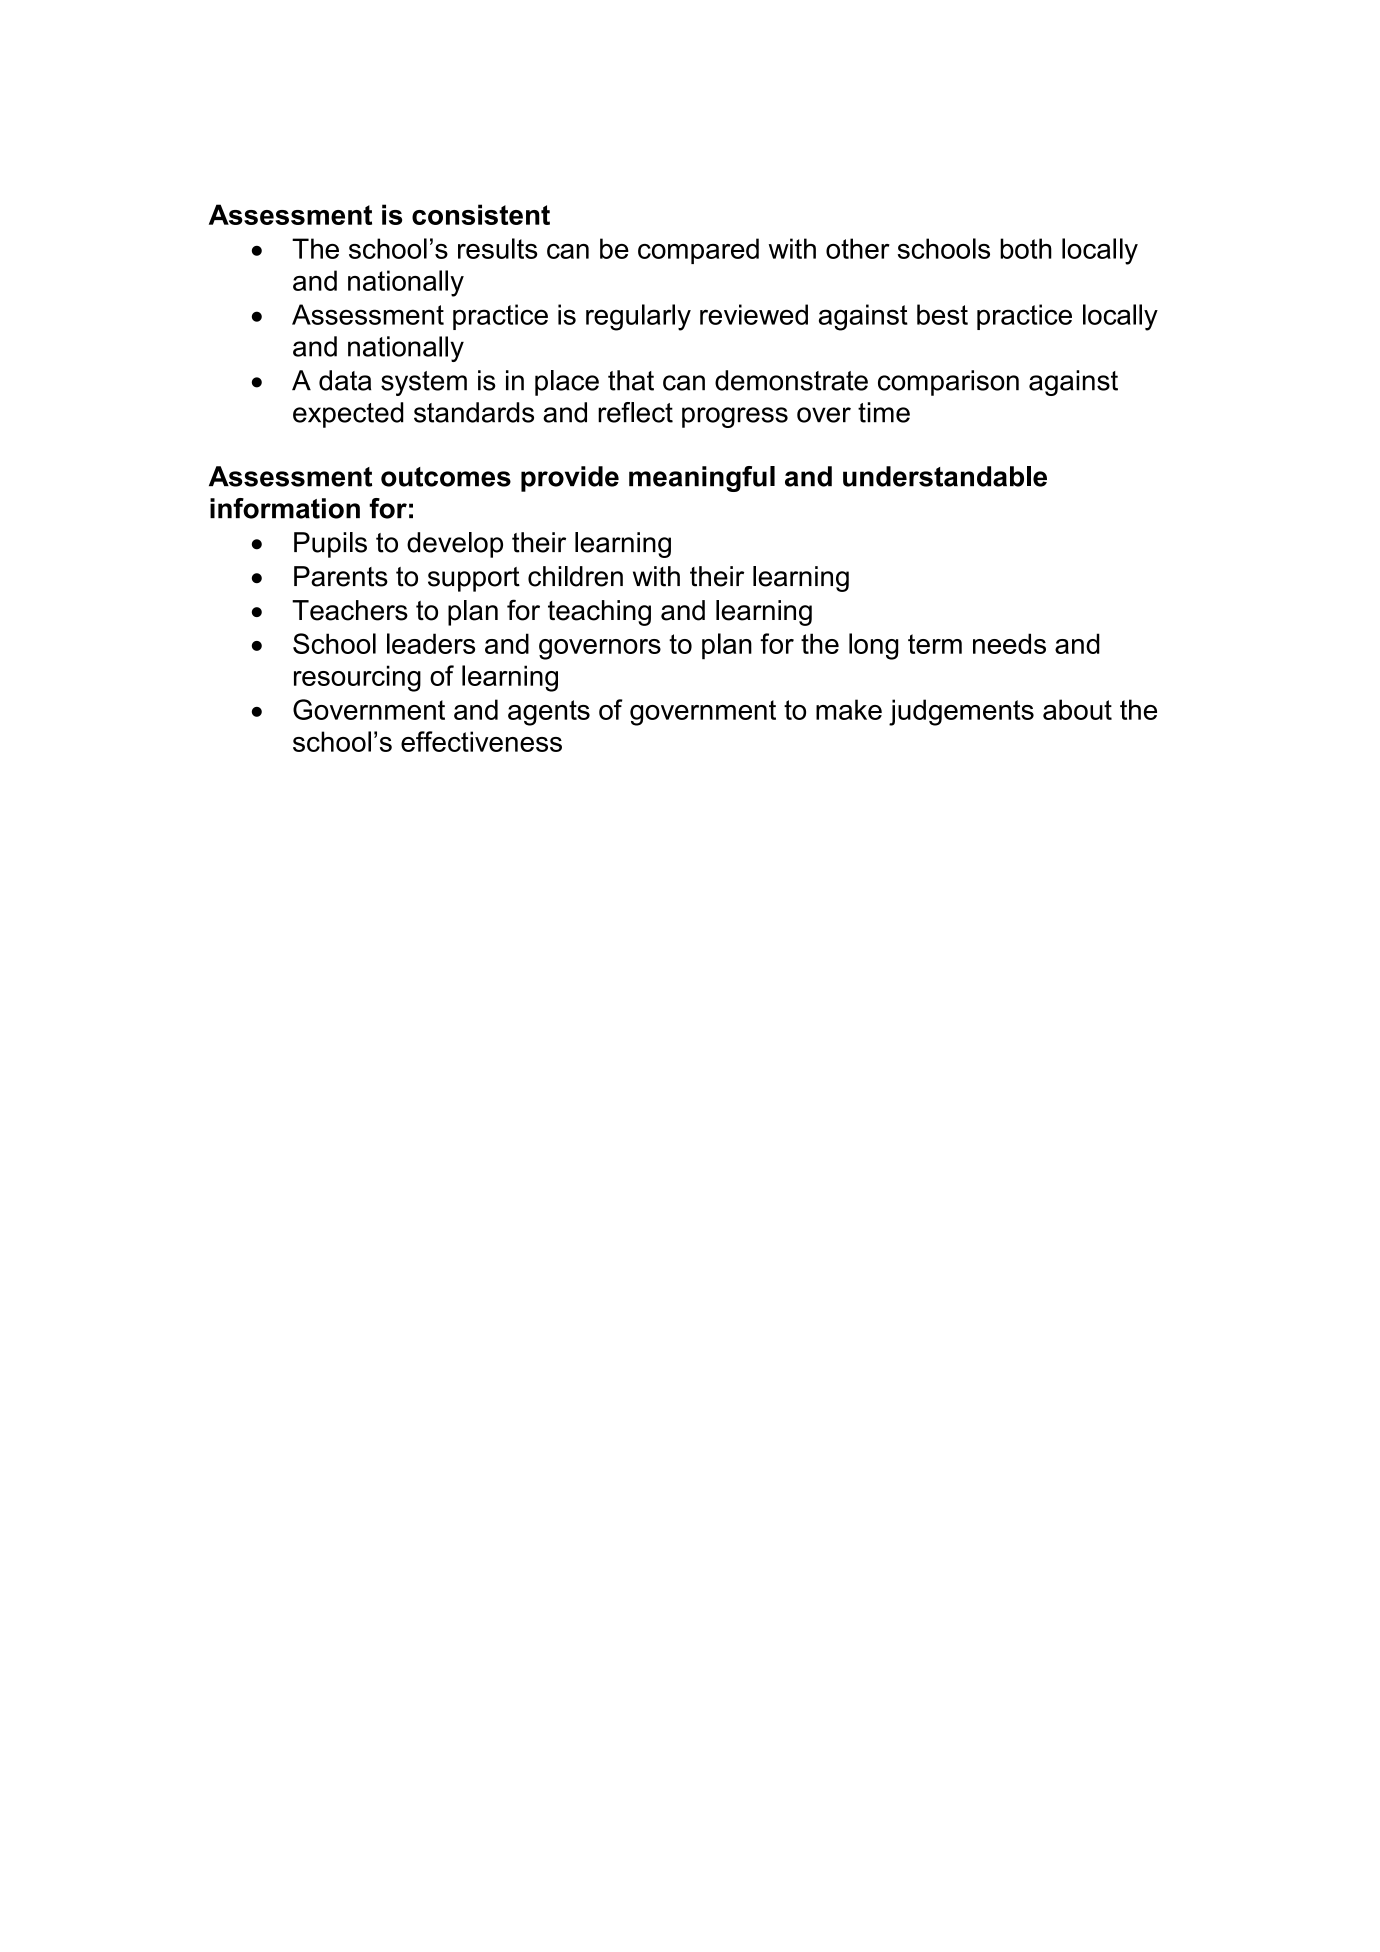 This document has width=1380, height=1952. Describe the element at coordinates (481, 214) in the document. I see `consistent` at that location.
